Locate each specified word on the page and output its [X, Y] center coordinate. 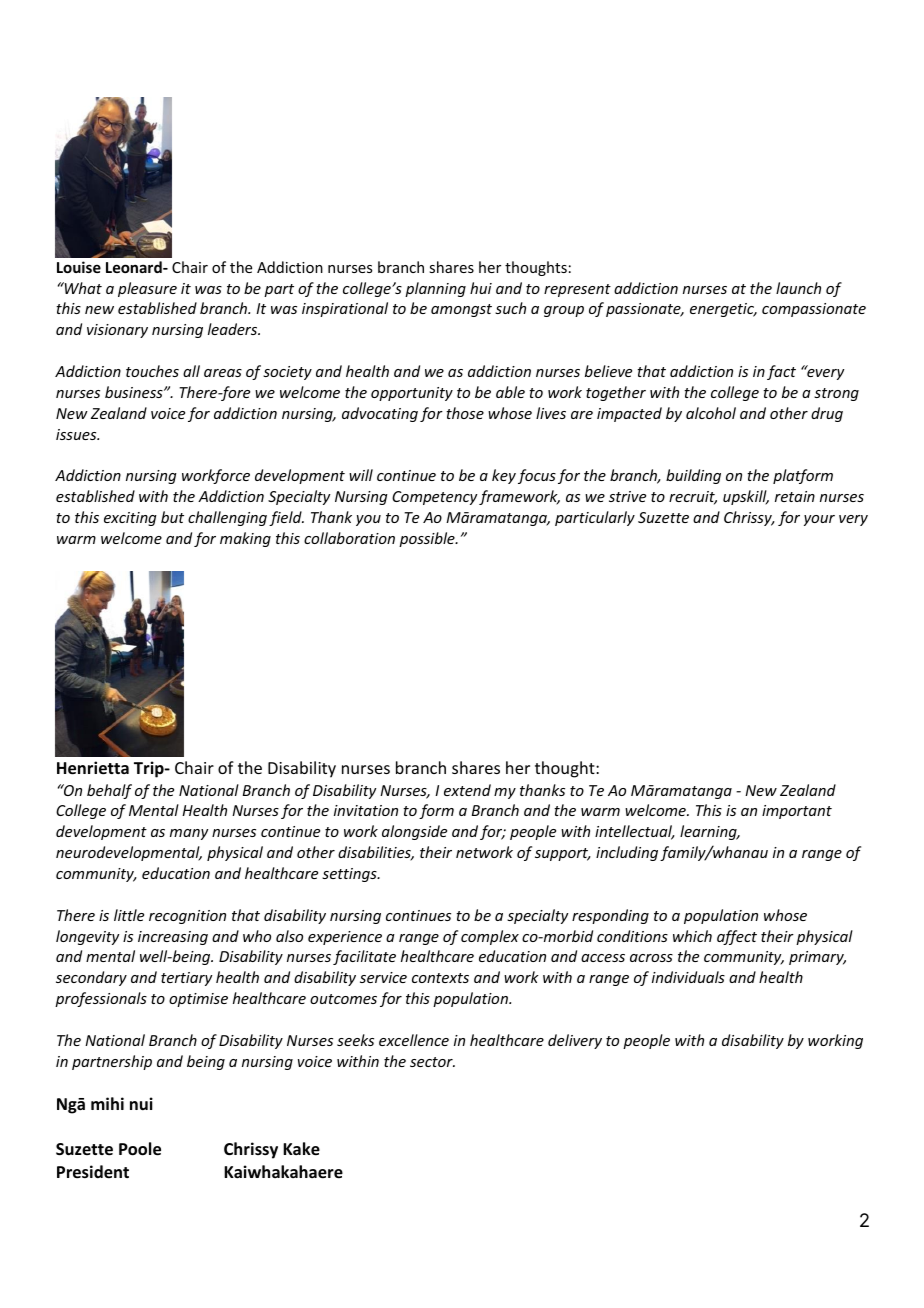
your [819, 520]
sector [432, 1062]
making [245, 539]
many [189, 834]
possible [428, 539]
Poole [140, 1149]
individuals [688, 977]
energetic [723, 310]
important [797, 812]
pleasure [147, 289]
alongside [414, 832]
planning [435, 289]
